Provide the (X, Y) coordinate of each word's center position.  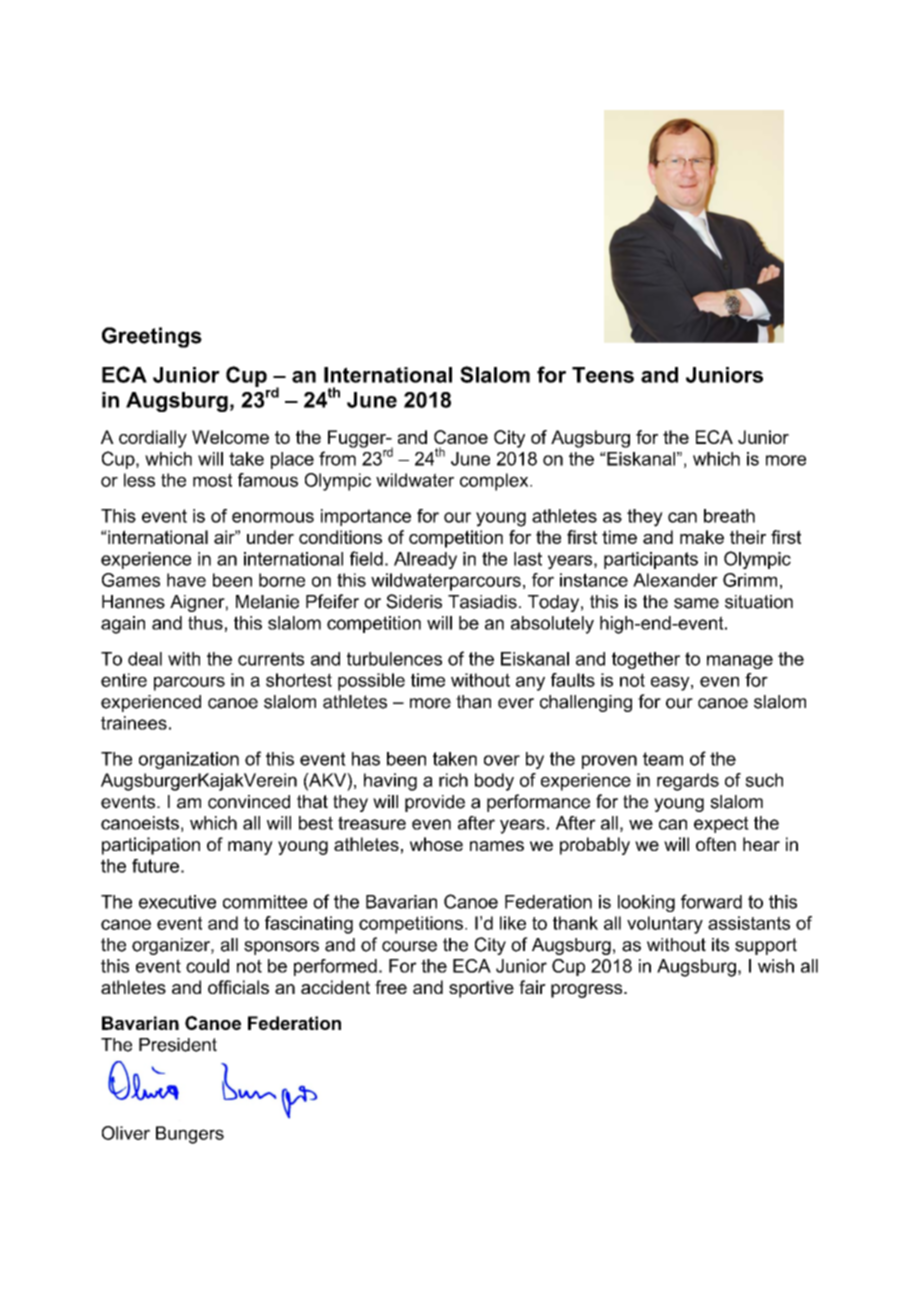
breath (729, 516)
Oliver (126, 1133)
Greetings (152, 337)
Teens (603, 375)
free (391, 987)
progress (588, 991)
